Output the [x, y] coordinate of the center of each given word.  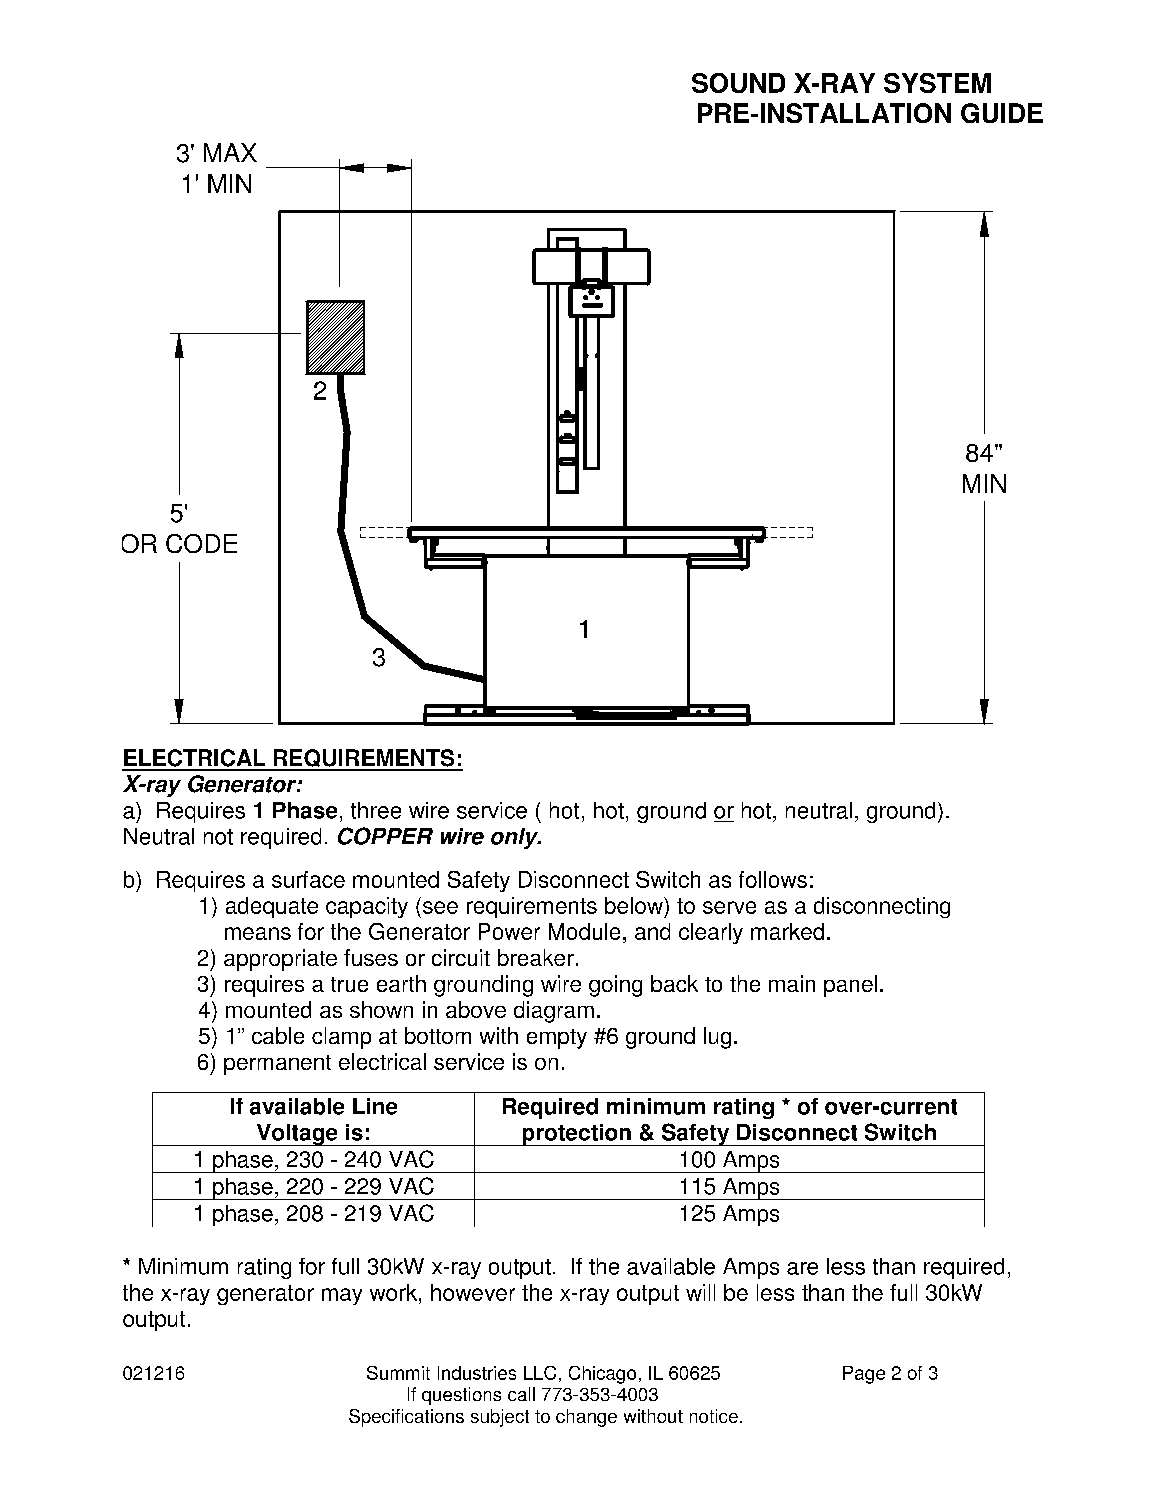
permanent [277, 1065]
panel [850, 986]
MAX [230, 152]
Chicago [602, 1375]
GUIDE [1002, 113]
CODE [201, 543]
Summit [398, 1373]
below [635, 905]
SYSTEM [937, 83]
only [515, 838]
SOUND [738, 83]
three [376, 810]
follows [773, 879]
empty [557, 1039]
